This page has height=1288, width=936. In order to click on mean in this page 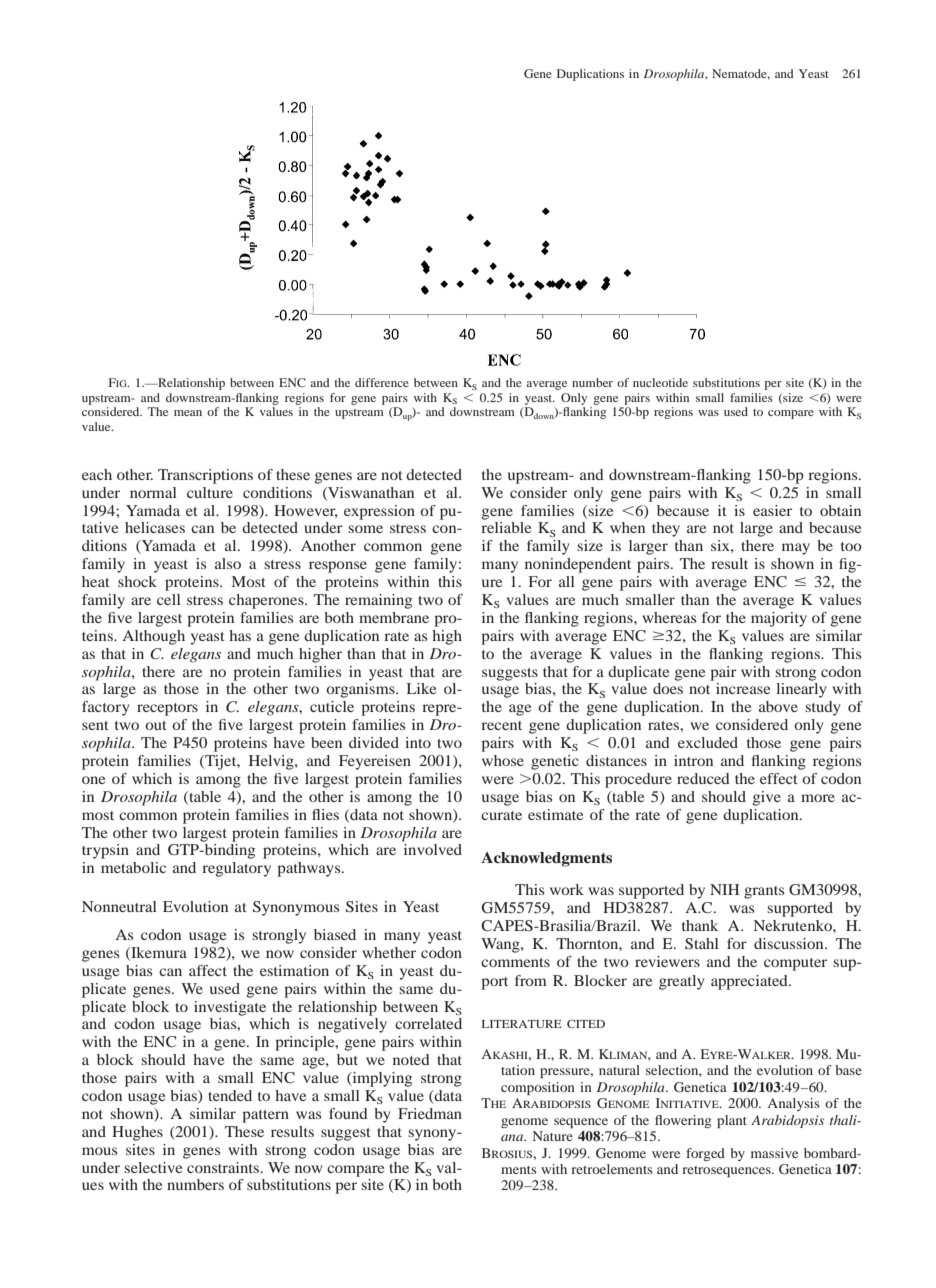, I will do `click(188, 413)`.
